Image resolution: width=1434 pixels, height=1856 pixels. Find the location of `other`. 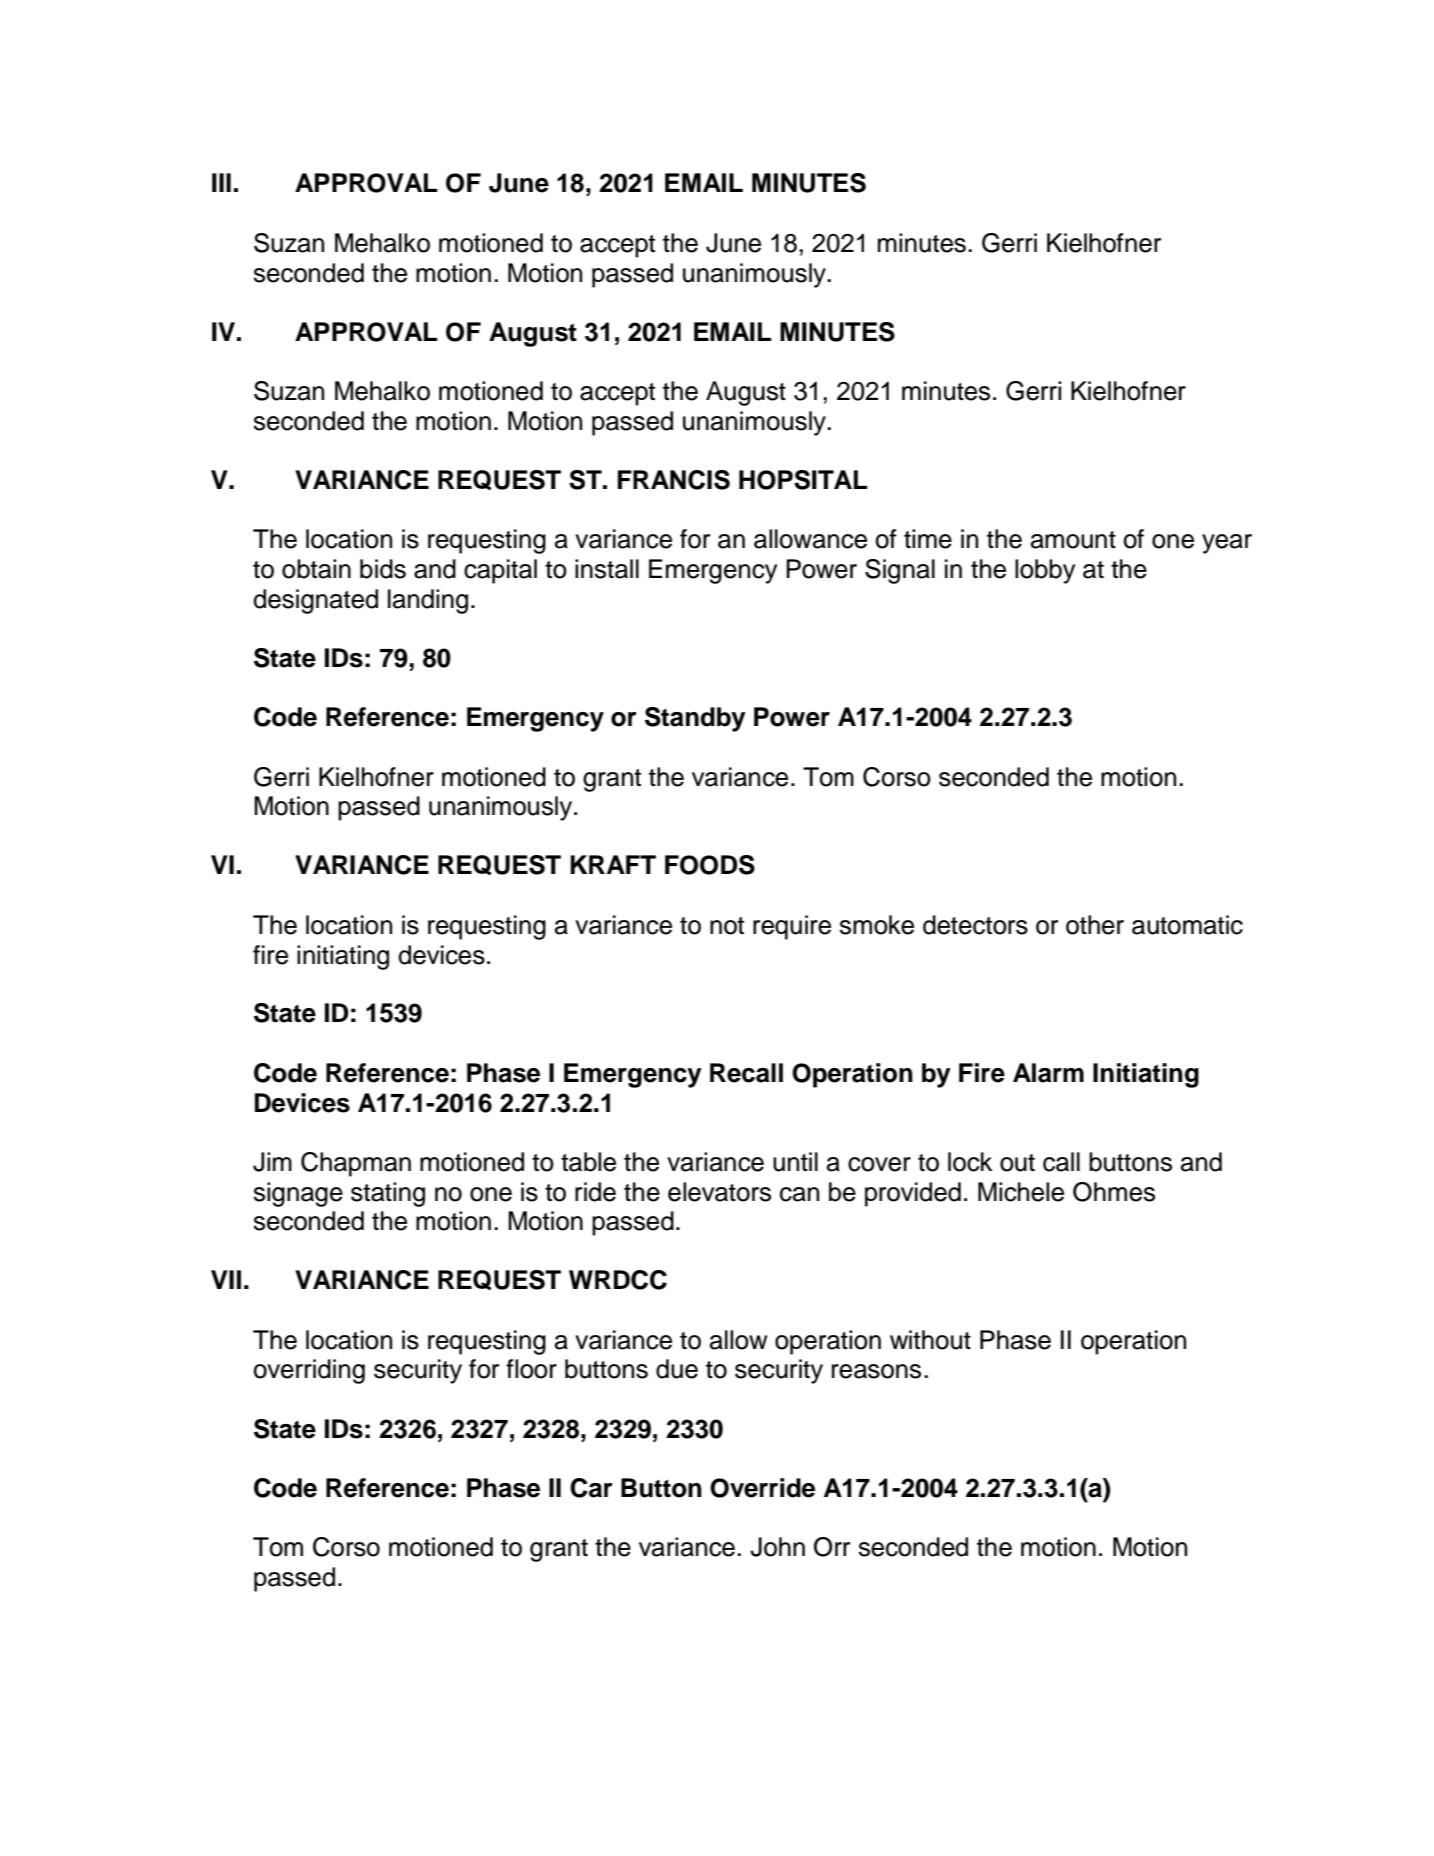

other is located at coordinates (1095, 925).
